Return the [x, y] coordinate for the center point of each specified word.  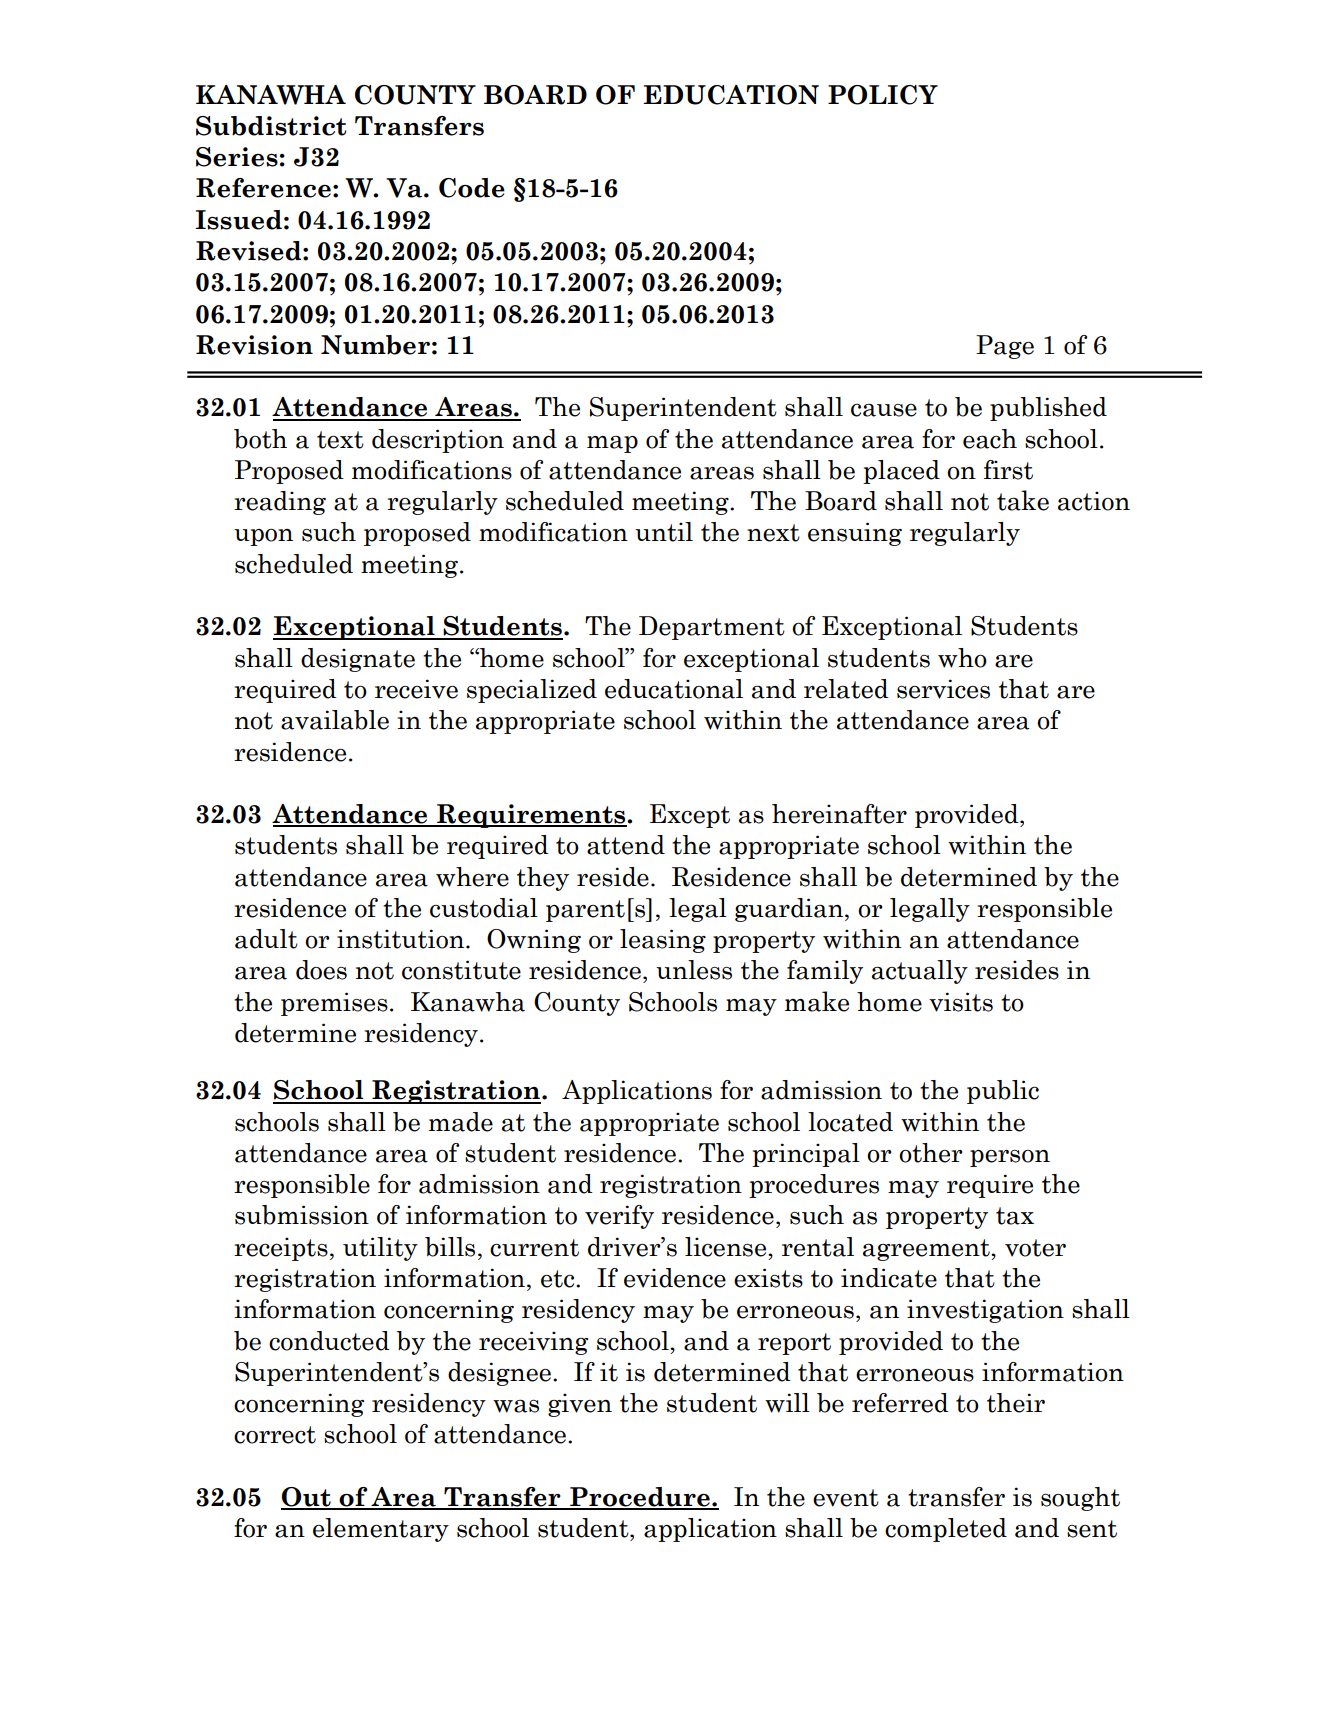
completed [946, 1530]
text [340, 440]
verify [619, 1217]
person [1010, 1158]
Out [307, 1498]
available [335, 720]
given [580, 1405]
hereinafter [839, 814]
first [1008, 470]
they [543, 879]
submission [302, 1215]
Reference [263, 188]
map [612, 444]
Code [472, 188]
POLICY [883, 95]
